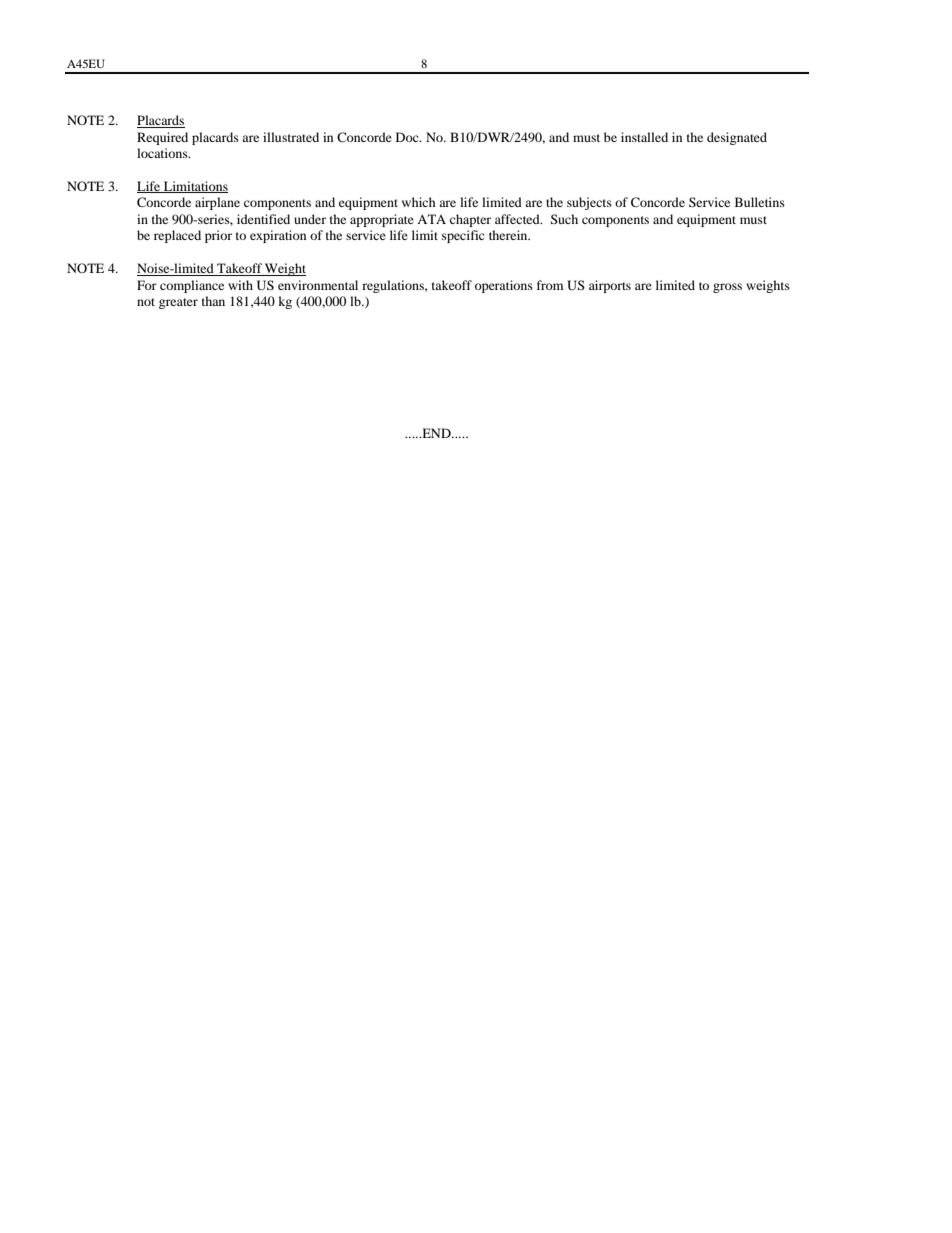 Image resolution: width=952 pixels, height=1233 pixels. I want to click on prior, so click(218, 236).
